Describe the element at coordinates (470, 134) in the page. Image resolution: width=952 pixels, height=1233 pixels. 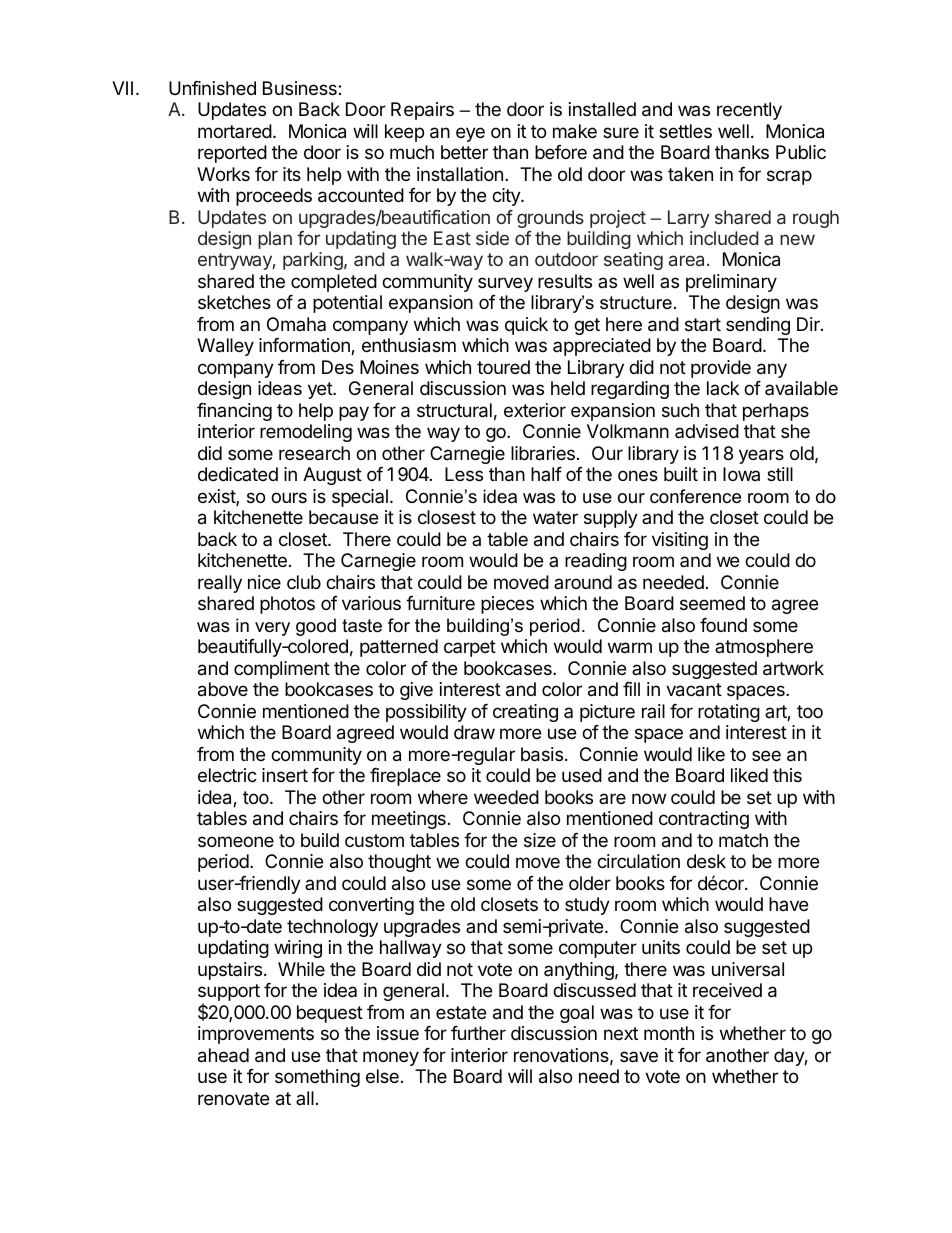
I see `eye` at that location.
